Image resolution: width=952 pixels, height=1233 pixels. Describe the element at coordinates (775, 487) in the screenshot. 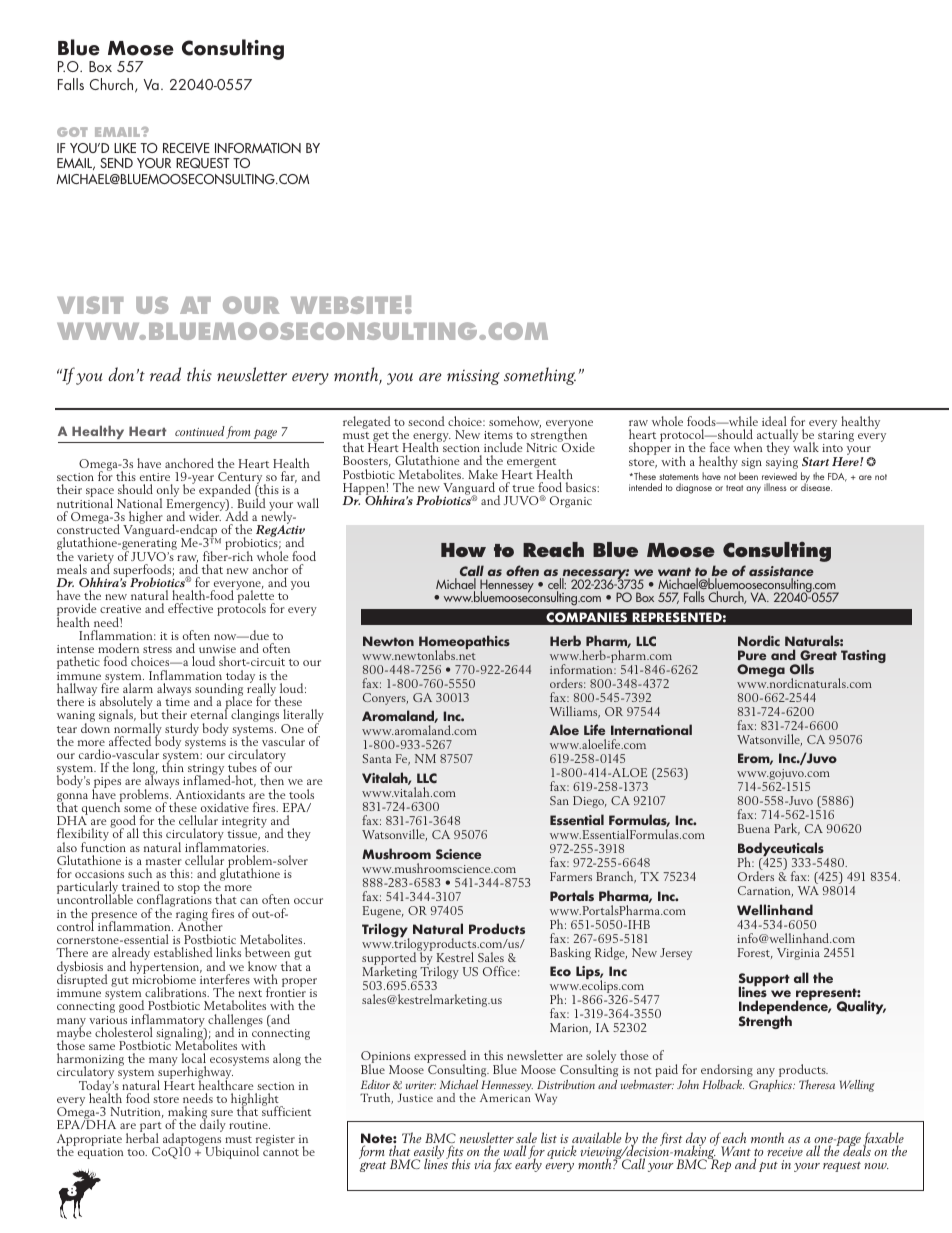

I see `illness` at that location.
